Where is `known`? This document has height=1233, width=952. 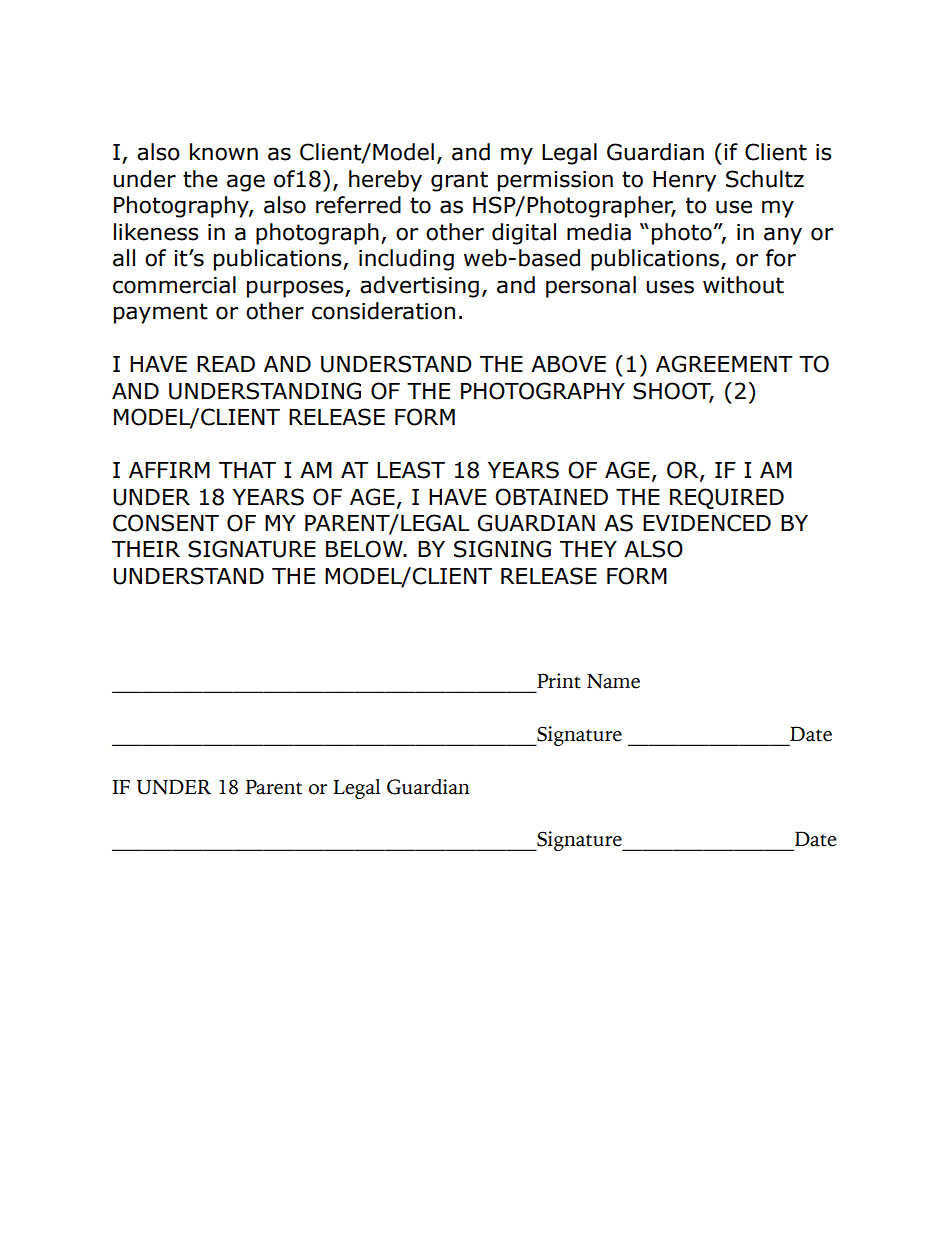
known is located at coordinates (224, 152).
